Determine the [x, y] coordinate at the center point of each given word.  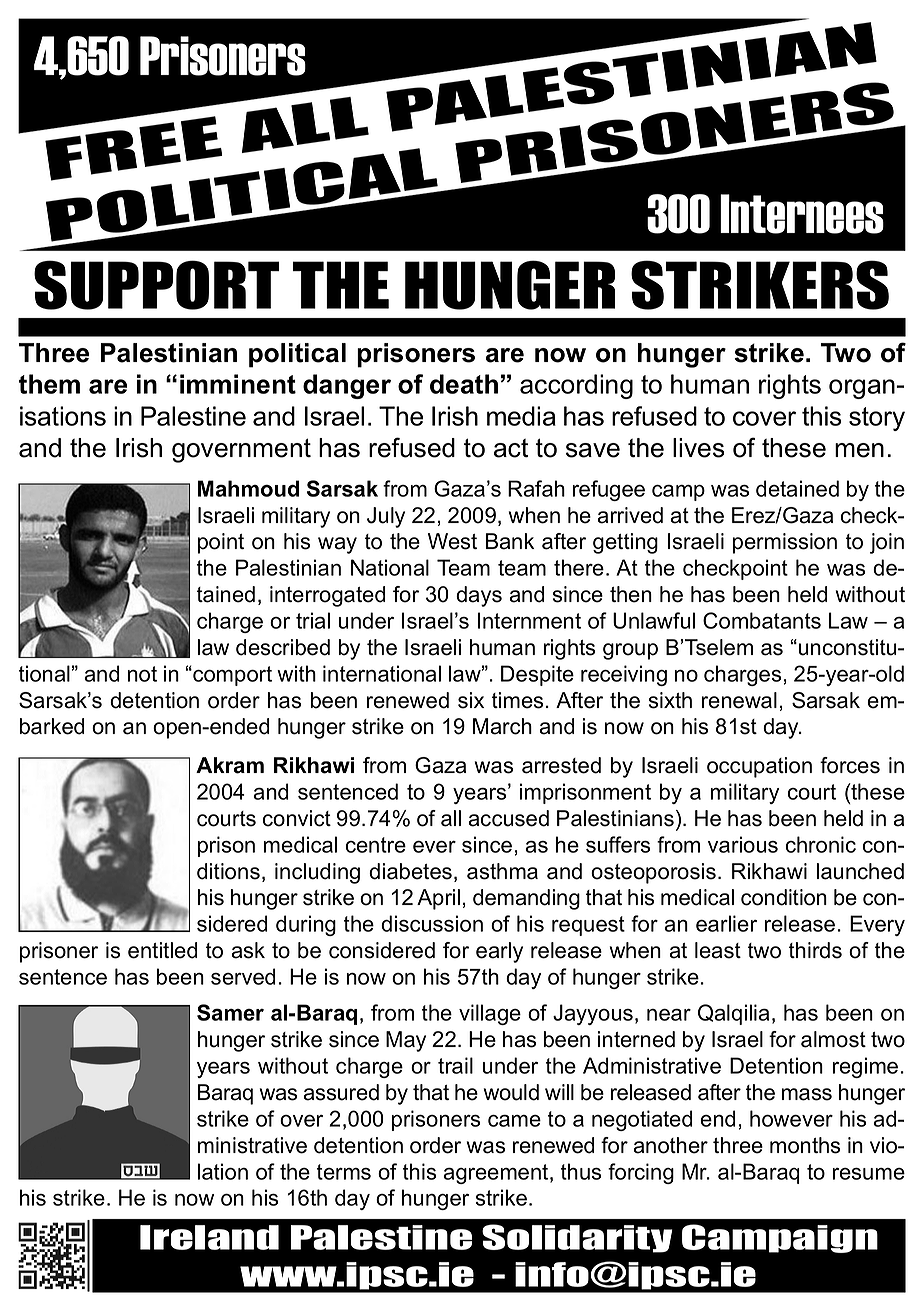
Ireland [209, 1237]
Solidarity [577, 1238]
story [877, 419]
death [464, 384]
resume [869, 1174]
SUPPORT [156, 285]
